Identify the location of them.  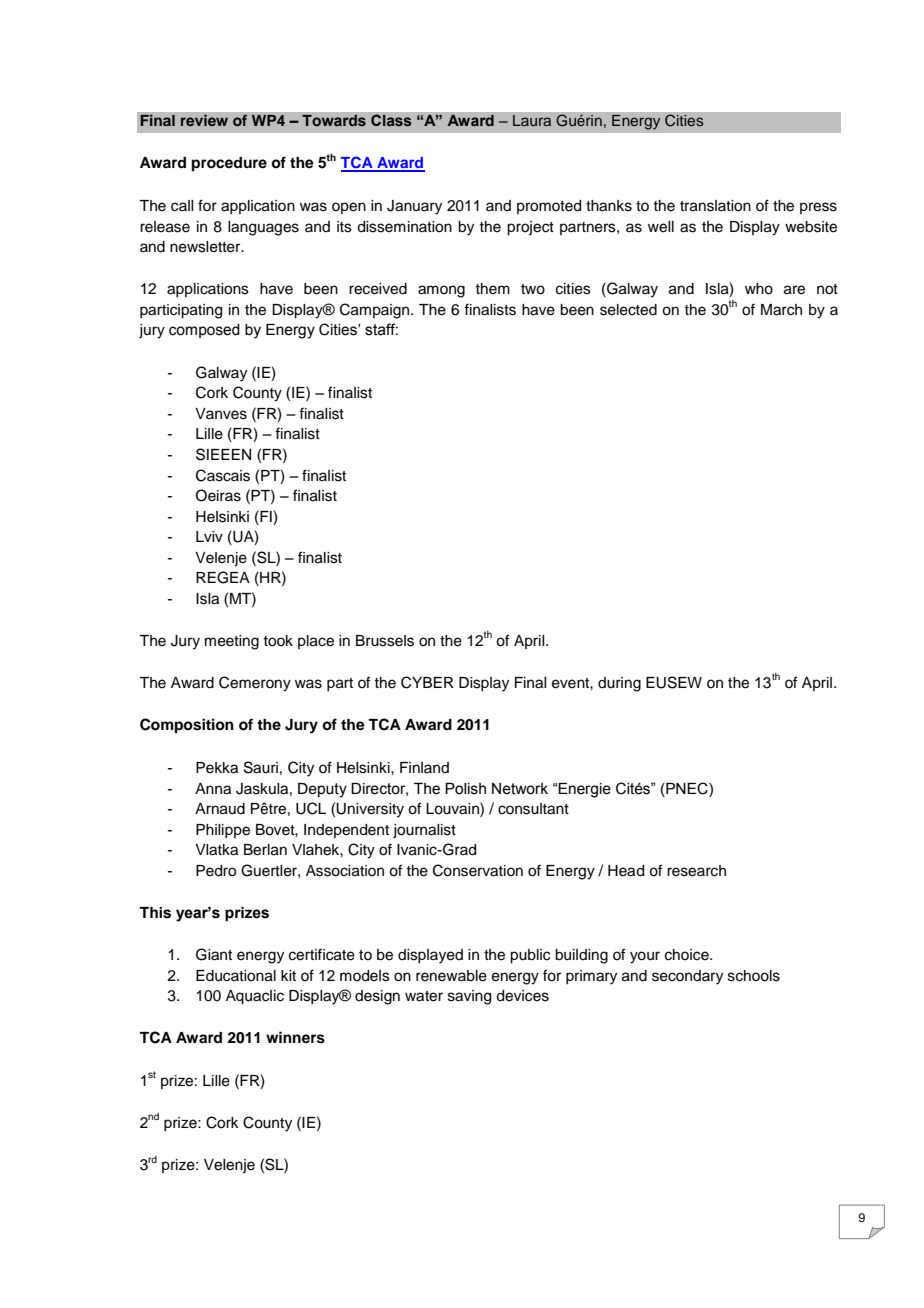
(492, 289).
